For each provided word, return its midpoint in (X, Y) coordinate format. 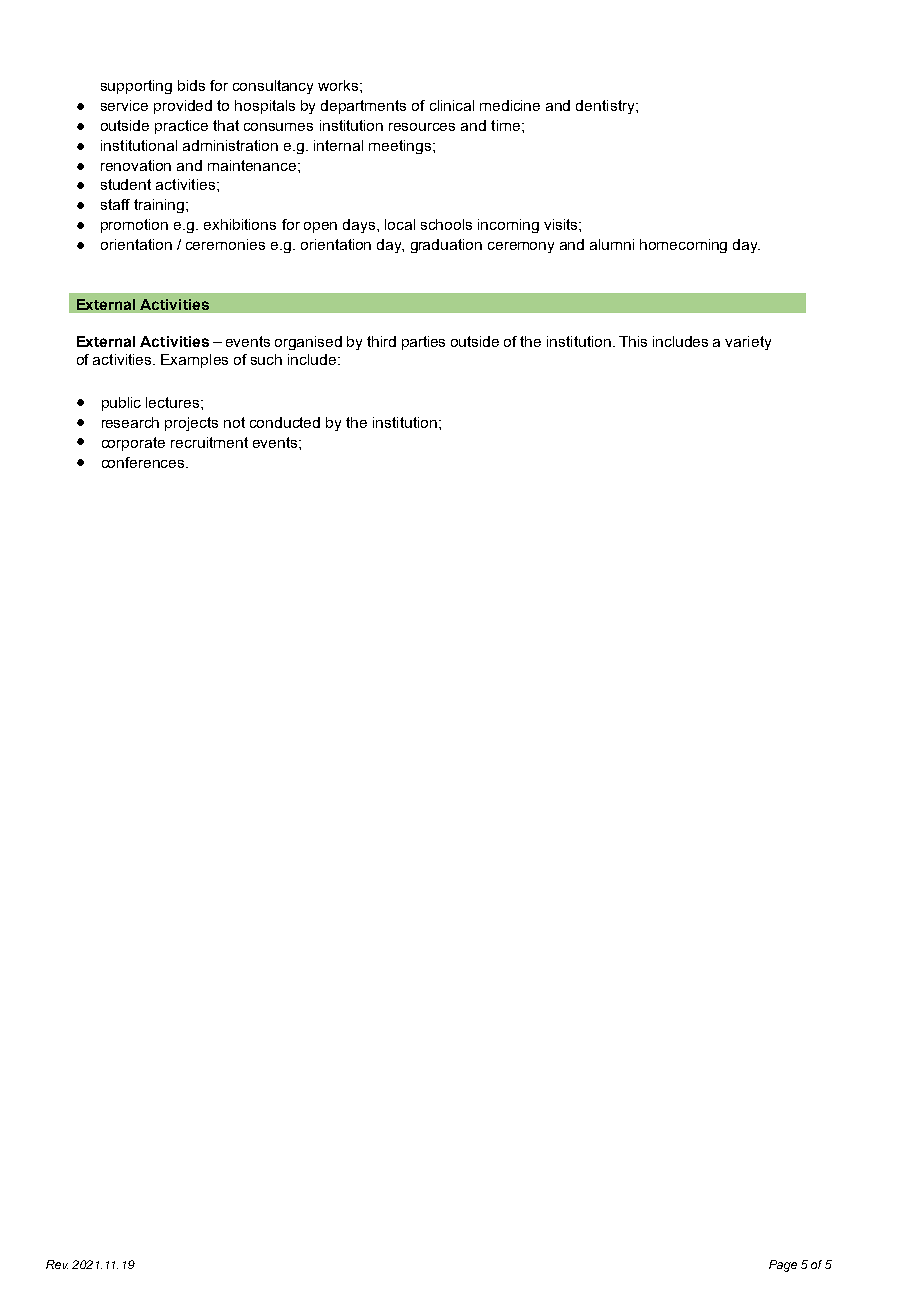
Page (783, 1266)
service (124, 105)
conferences (144, 462)
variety (748, 343)
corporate (133, 444)
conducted (285, 422)
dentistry (606, 107)
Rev (57, 1264)
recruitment (209, 442)
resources (422, 127)
